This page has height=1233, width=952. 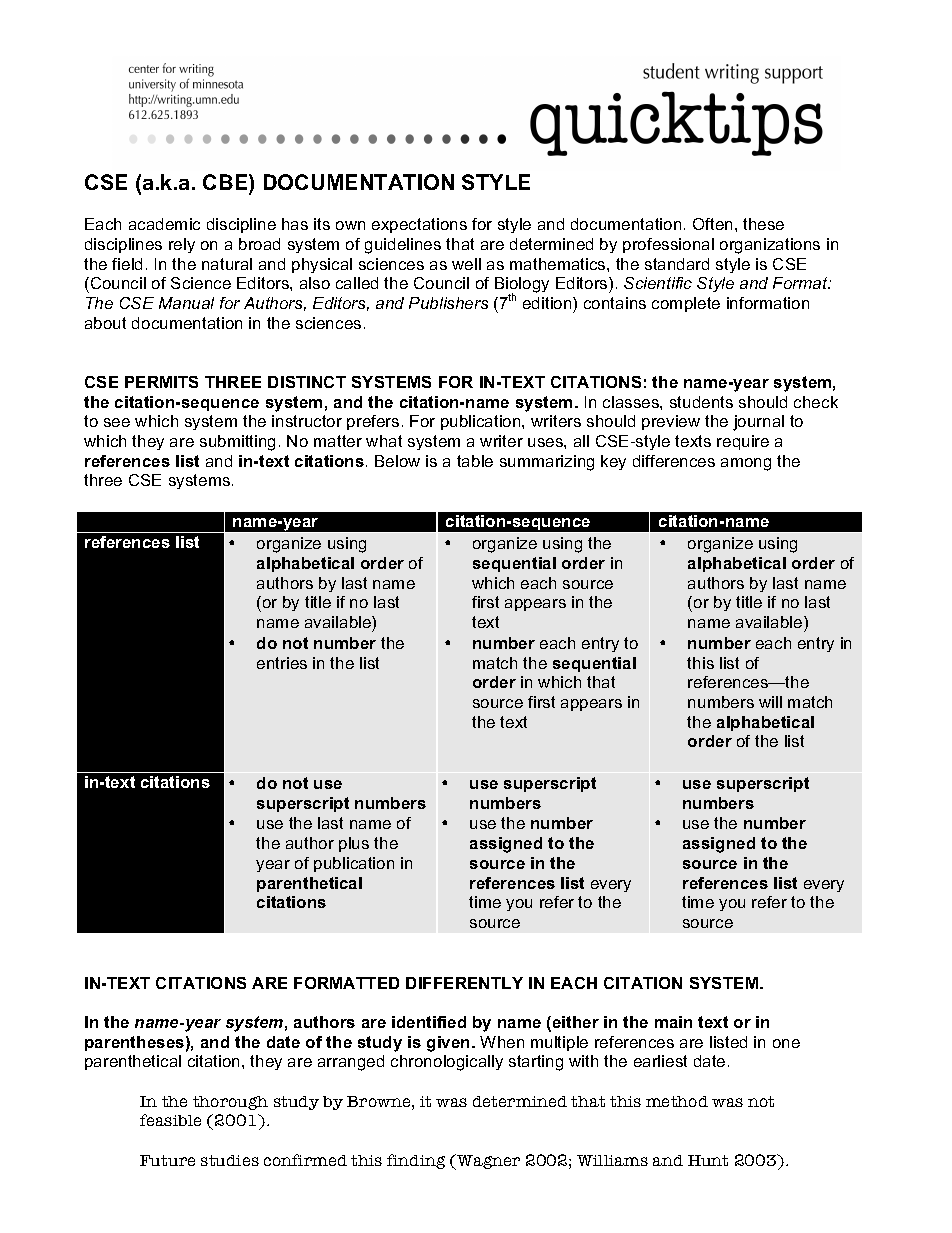 What do you see at coordinates (282, 663) in the page?
I see `entries` at bounding box center [282, 663].
